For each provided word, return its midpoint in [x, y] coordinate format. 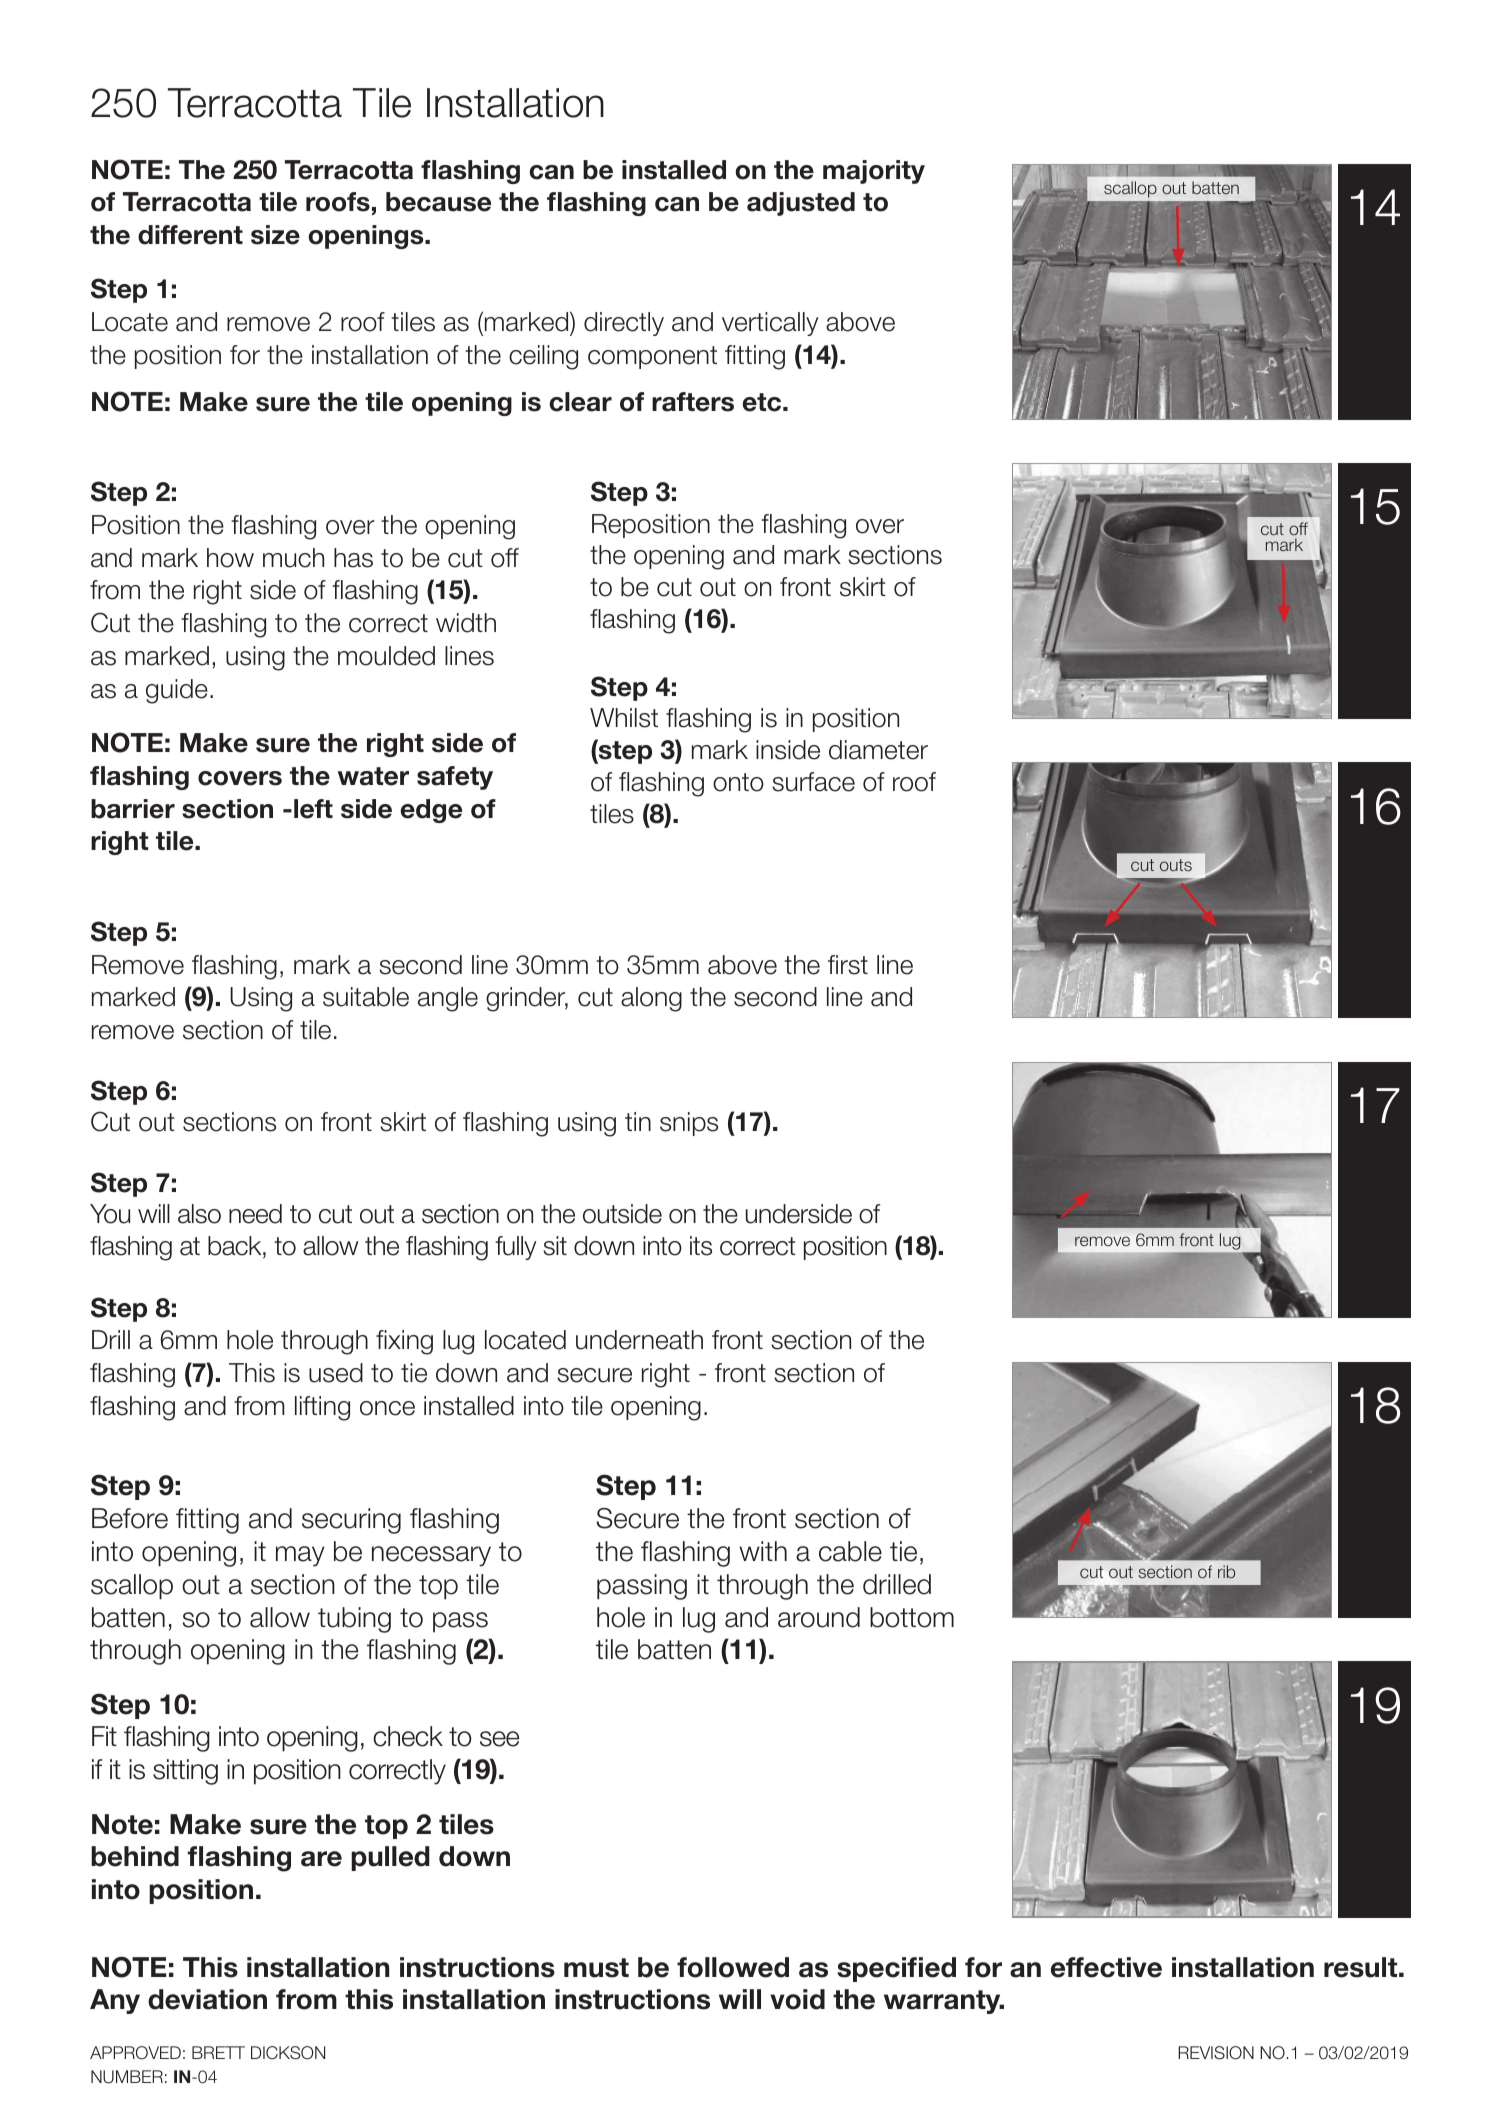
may [300, 1556]
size [275, 235]
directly [624, 324]
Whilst [624, 718]
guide [177, 691]
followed [733, 1967]
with [763, 1551]
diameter [878, 750]
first [848, 965]
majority [874, 172]
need [255, 1214]
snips [689, 1124]
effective [1106, 1967]
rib [1226, 1571]
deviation [207, 1999]
